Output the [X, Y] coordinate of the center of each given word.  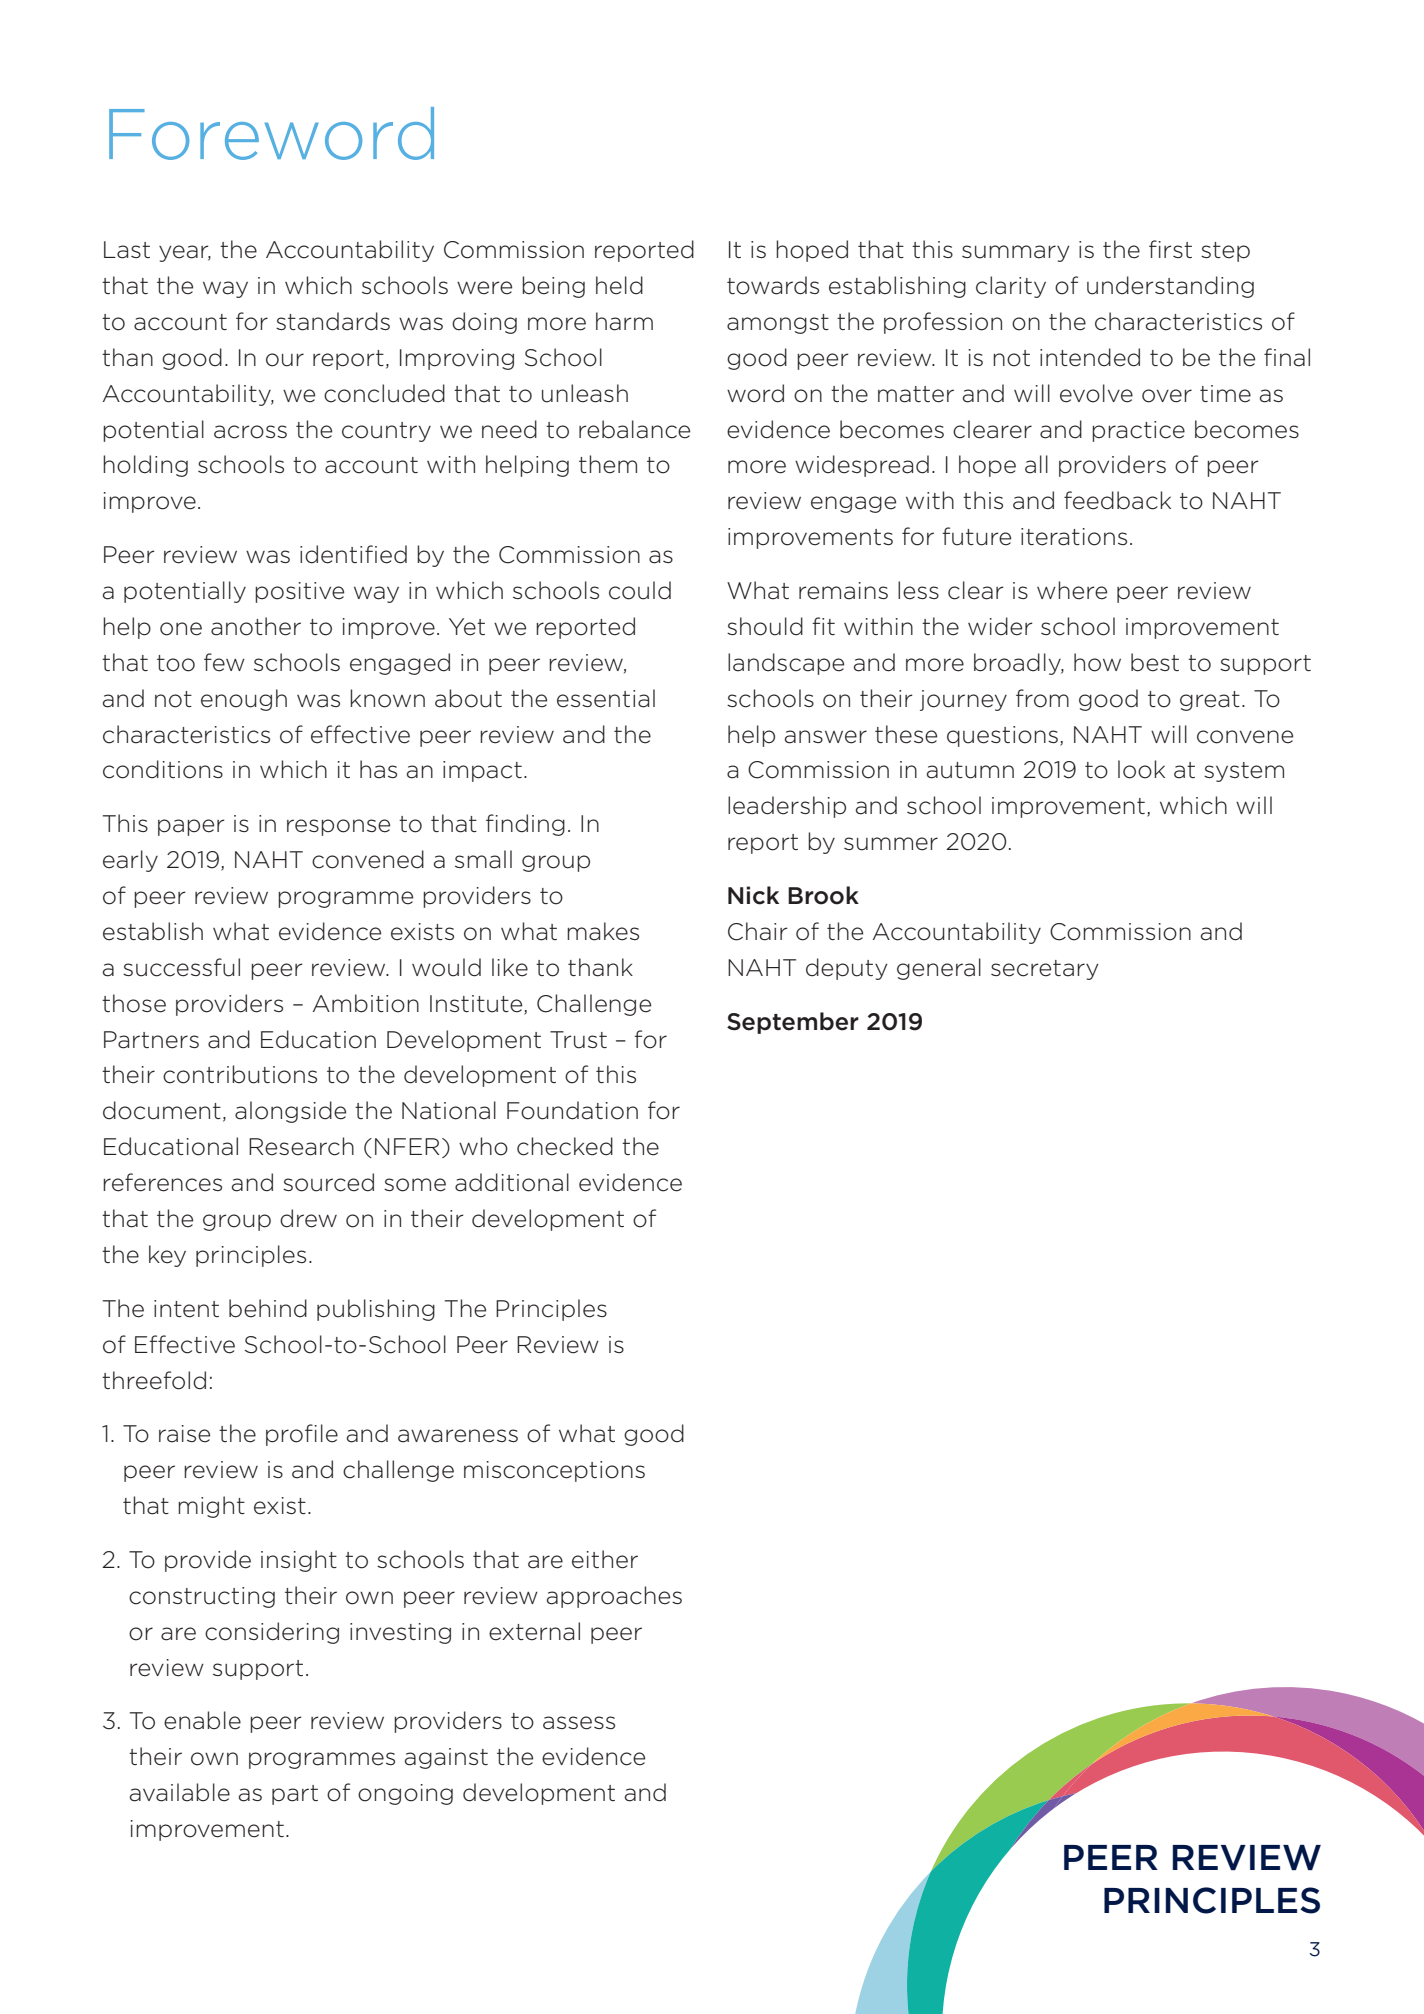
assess [579, 1723]
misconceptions [554, 1471]
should [765, 626]
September [793, 1023]
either [605, 1559]
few [224, 662]
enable [202, 1720]
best [1155, 662]
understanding [1170, 287]
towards [773, 285]
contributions [240, 1074]
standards [333, 321]
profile [302, 1435]
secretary [1045, 970]
